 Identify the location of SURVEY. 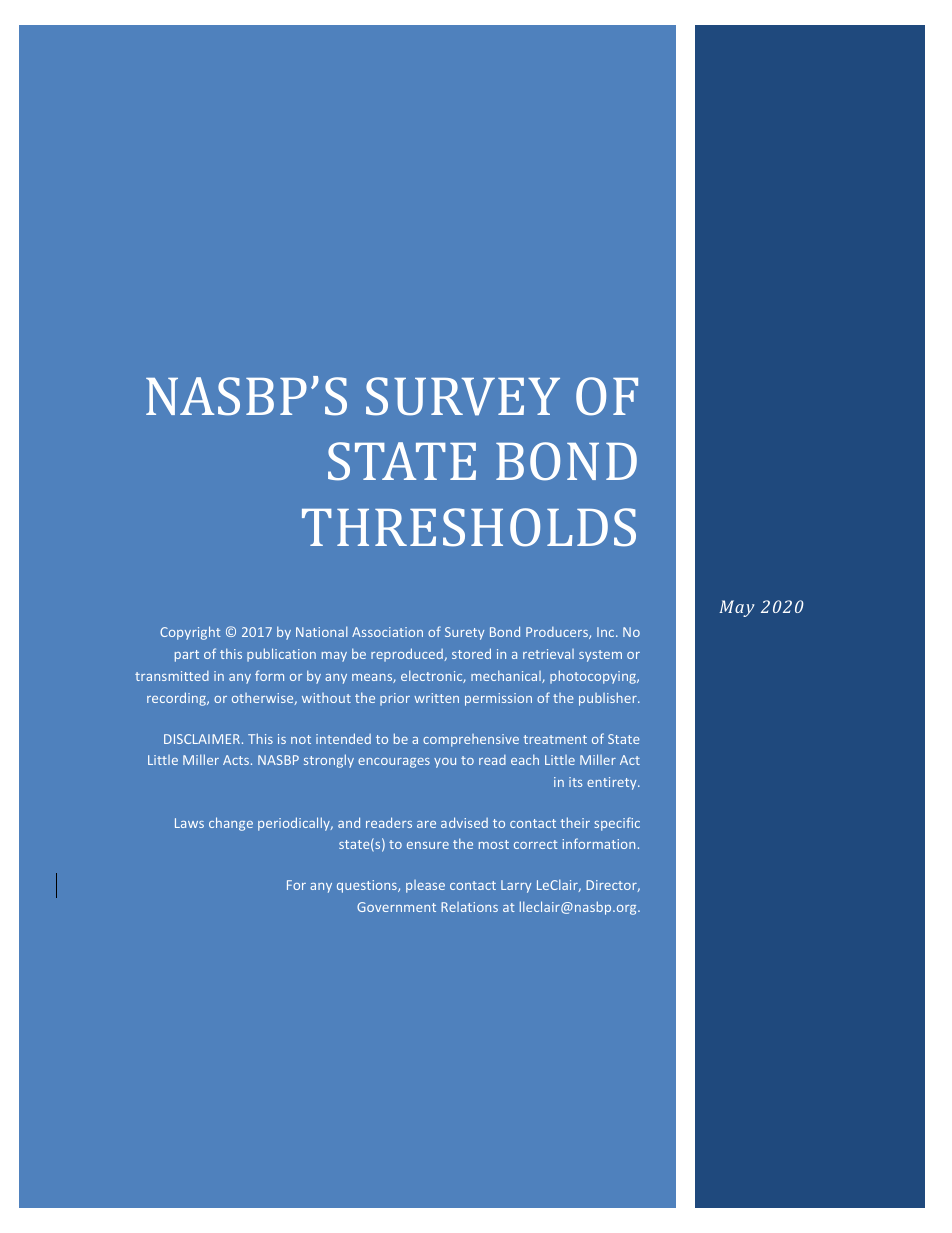
(463, 396).
